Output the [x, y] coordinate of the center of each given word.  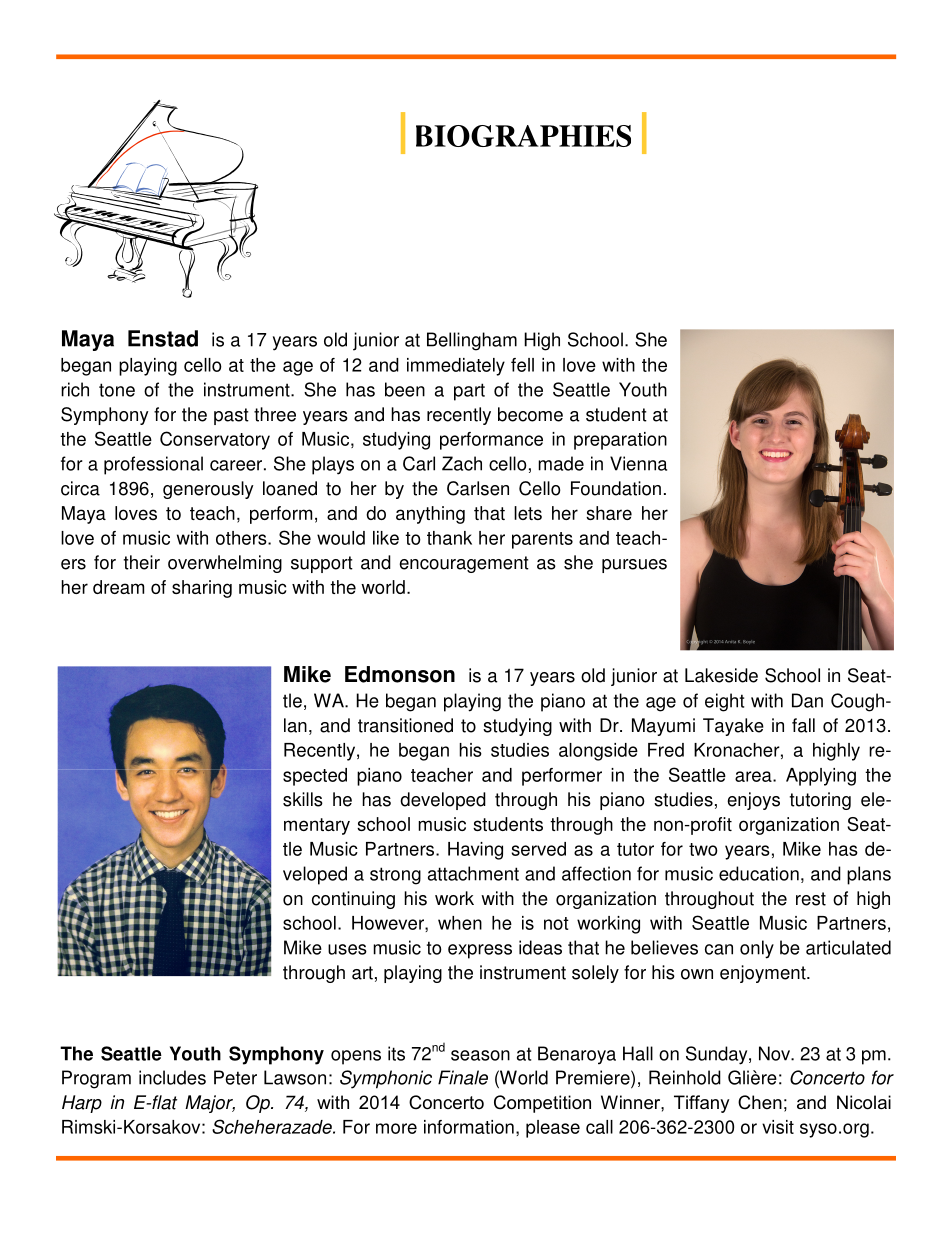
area [754, 776]
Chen [760, 1102]
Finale [463, 1077]
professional [153, 465]
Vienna [638, 463]
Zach [462, 463]
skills [303, 799]
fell [522, 365]
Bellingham [472, 341]
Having [475, 851]
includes [172, 1077]
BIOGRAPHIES [523, 136]
